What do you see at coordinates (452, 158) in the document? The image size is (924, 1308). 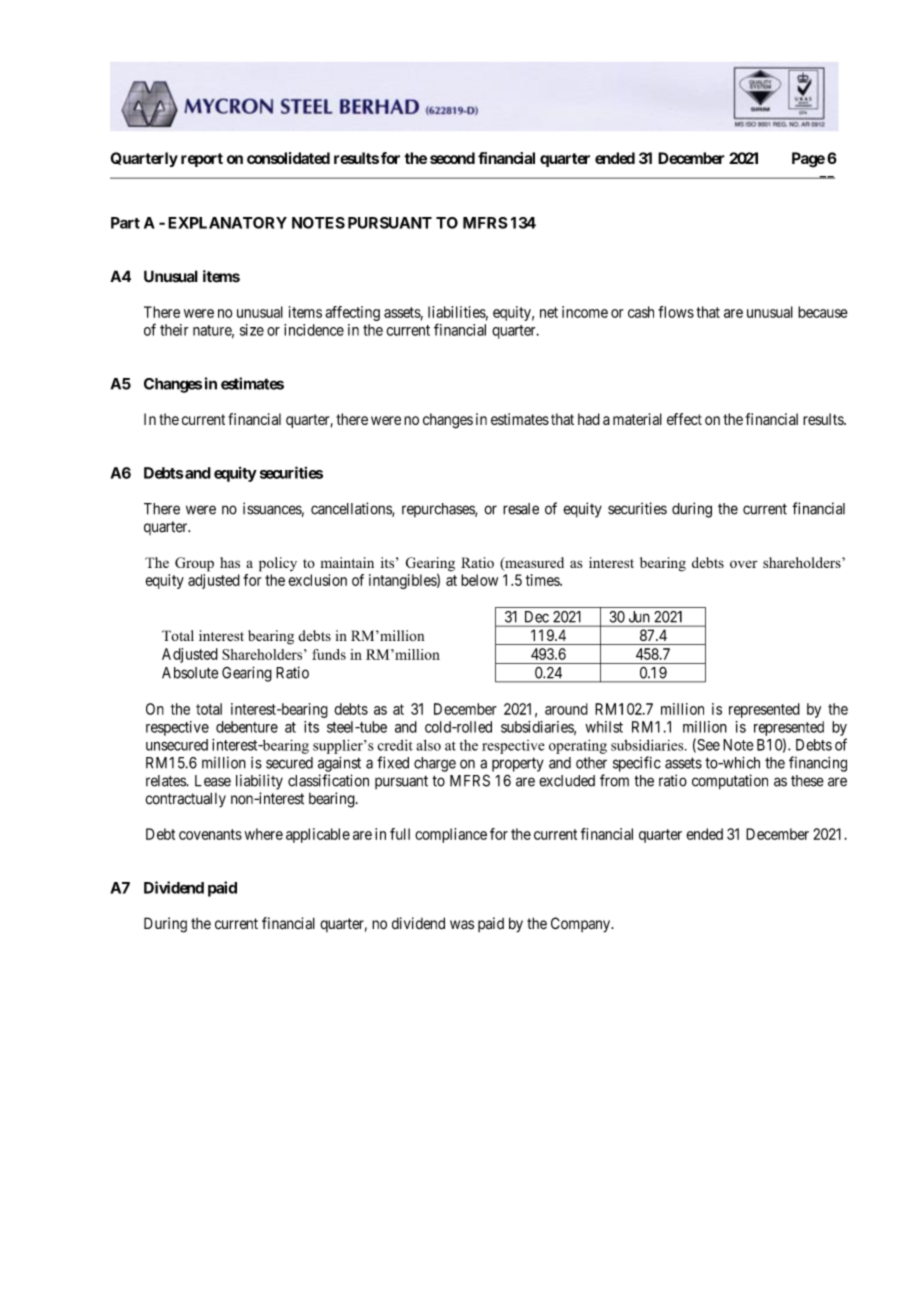 I see `second` at bounding box center [452, 158].
